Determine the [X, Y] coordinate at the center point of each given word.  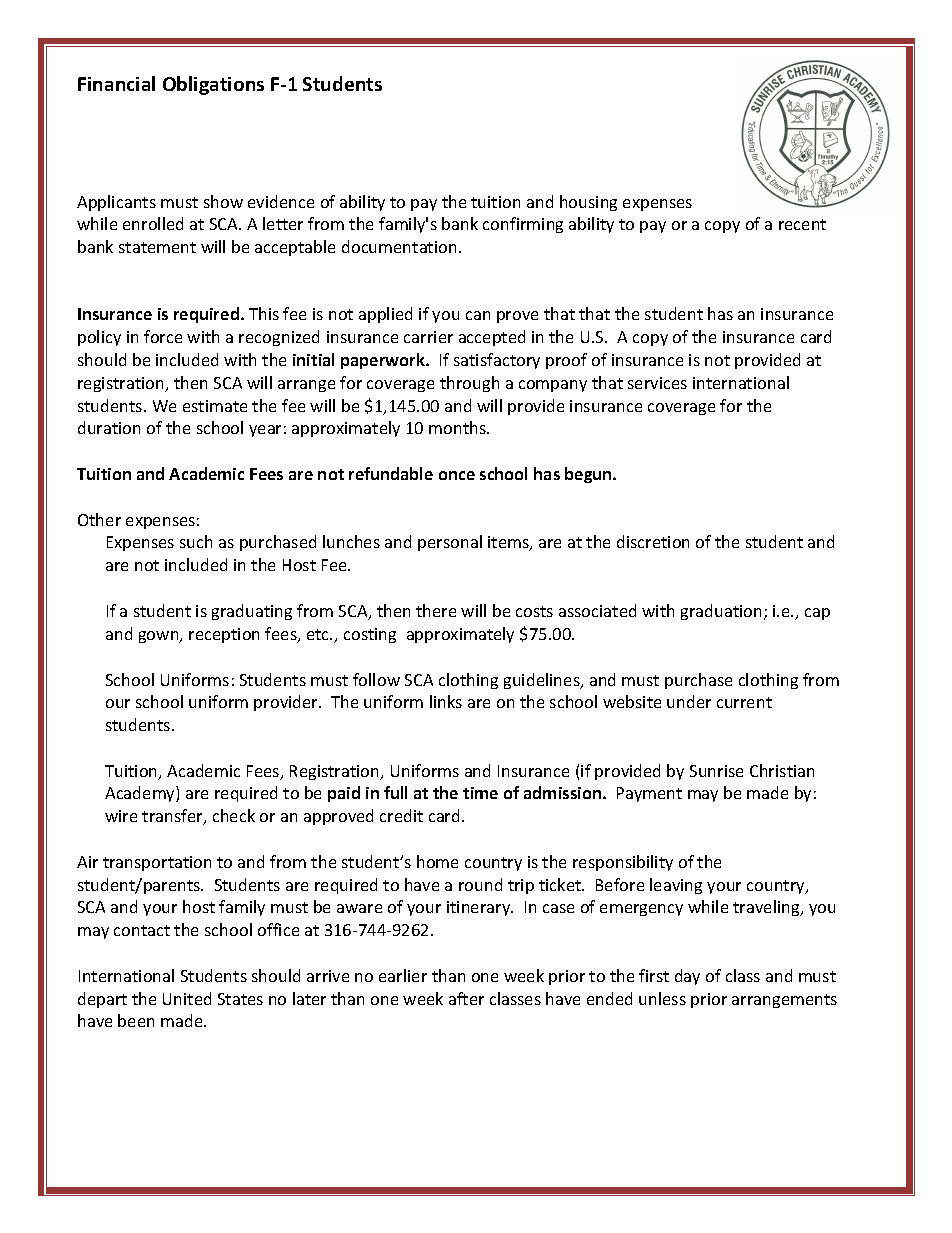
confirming [523, 225]
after [466, 998]
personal [450, 543]
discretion [653, 541]
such [196, 541]
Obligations [213, 85]
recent [802, 224]
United [187, 998]
